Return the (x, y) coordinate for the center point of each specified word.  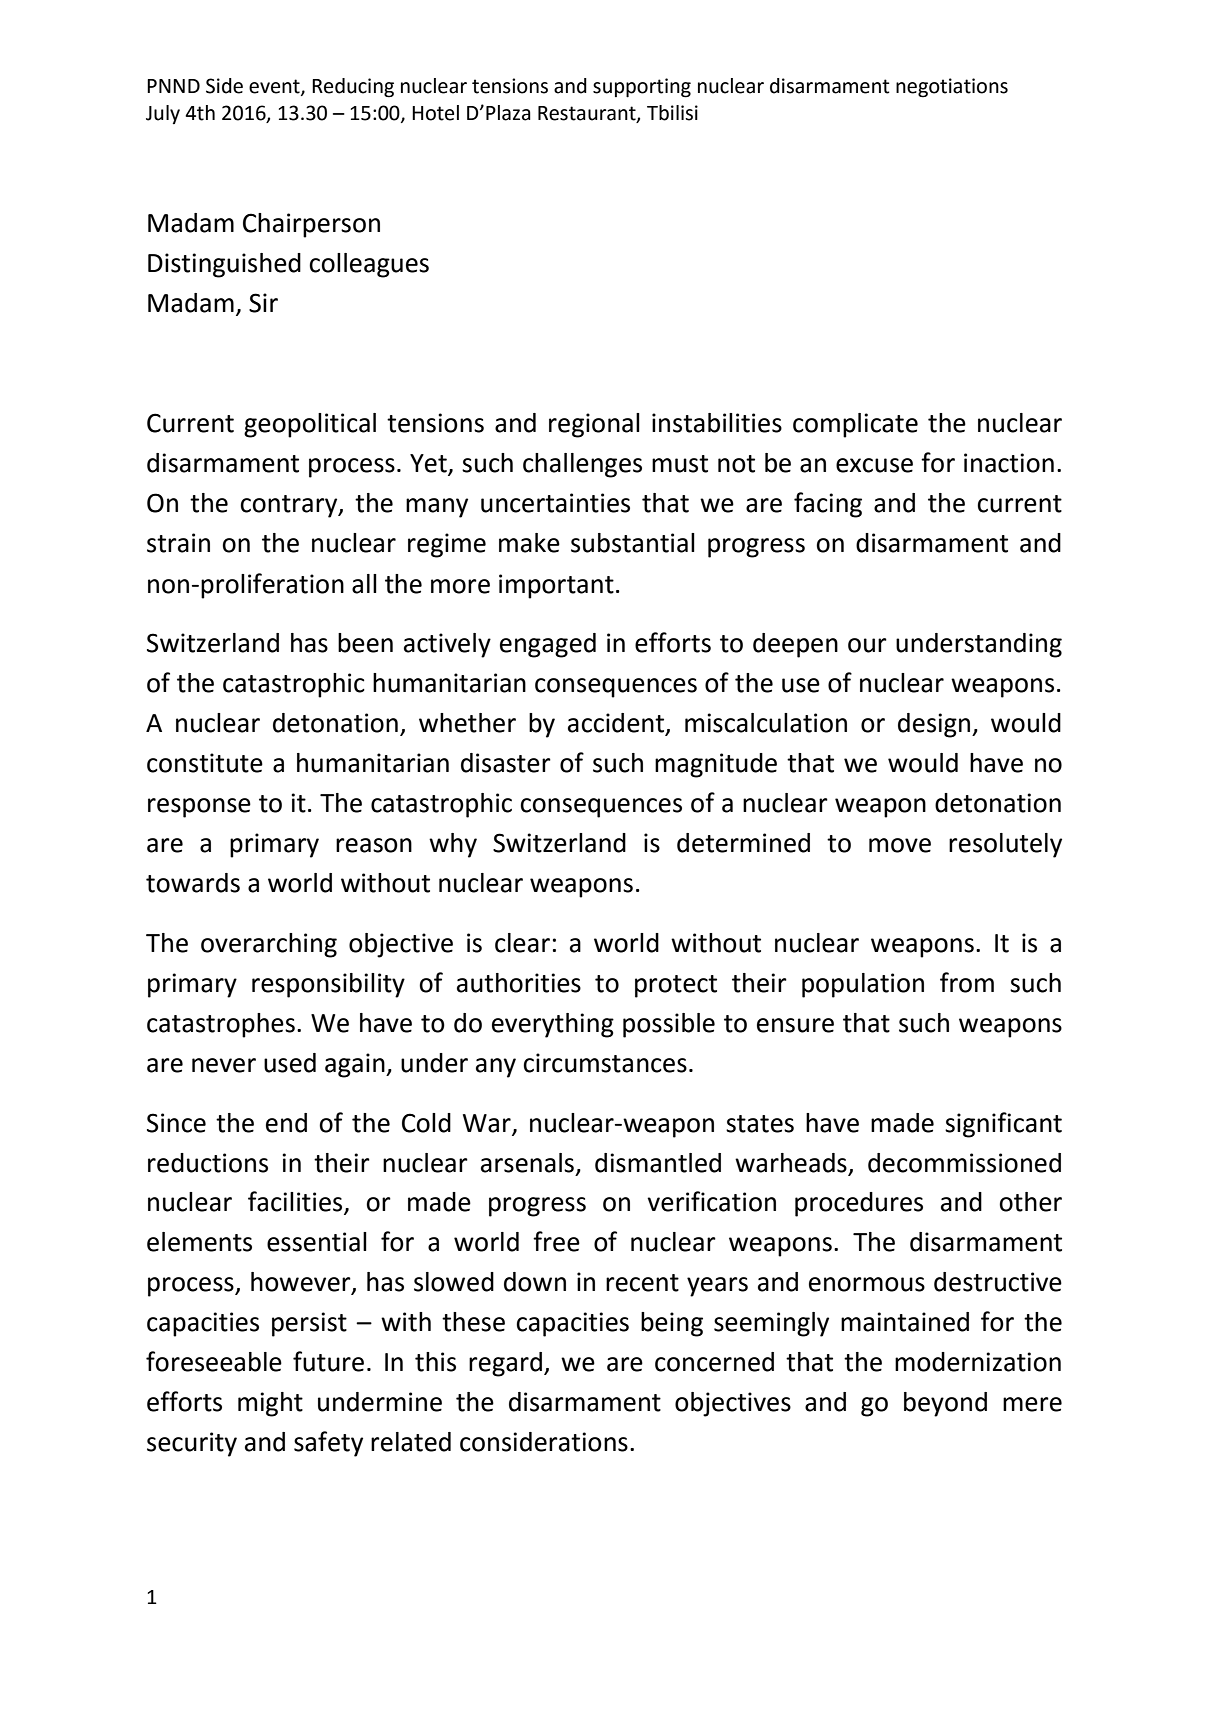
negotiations (952, 88)
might (270, 1404)
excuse (874, 465)
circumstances (605, 1063)
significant (1003, 1125)
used (290, 1063)
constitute (205, 763)
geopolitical (310, 425)
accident (617, 724)
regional (594, 425)
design (935, 725)
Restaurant (588, 114)
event (275, 87)
